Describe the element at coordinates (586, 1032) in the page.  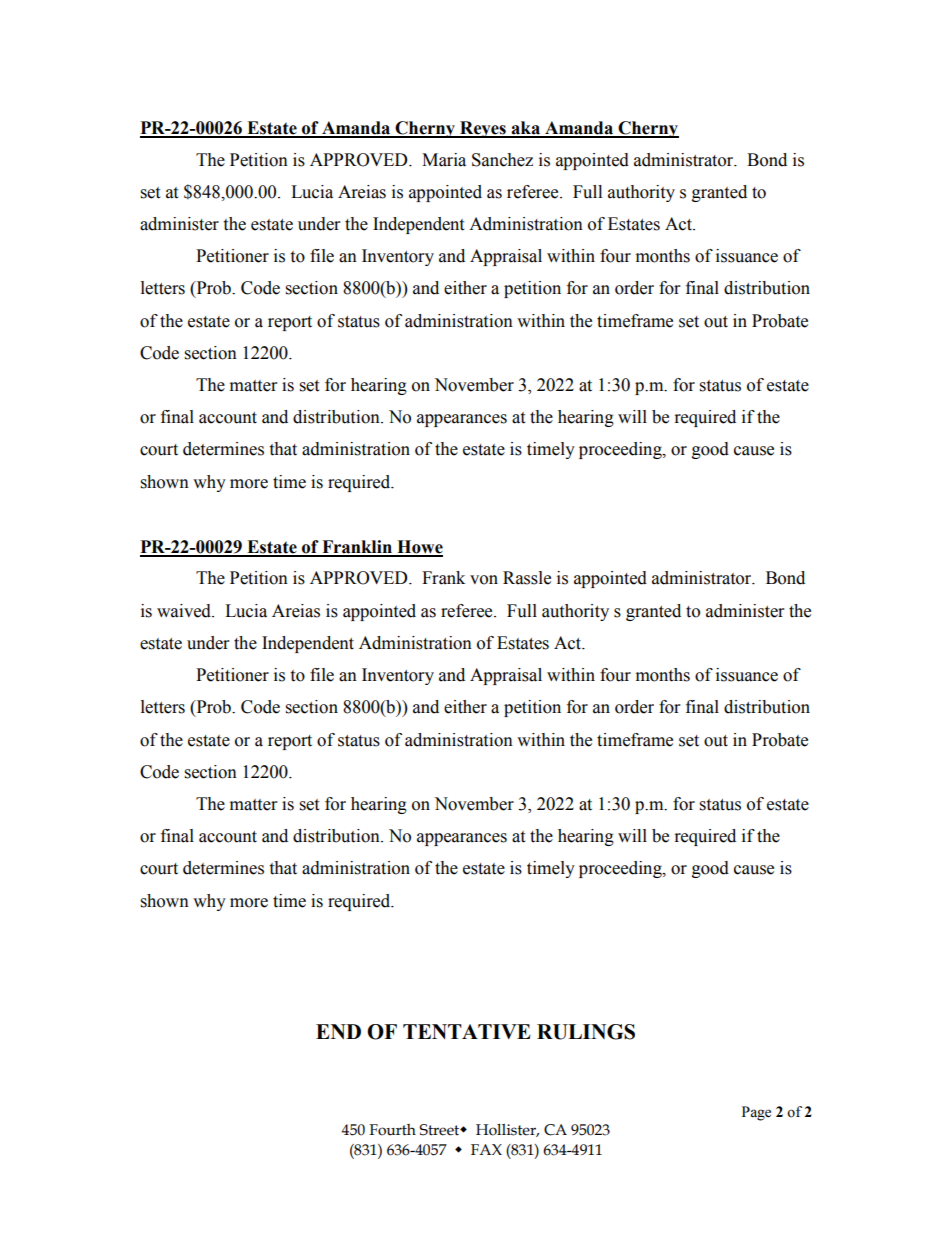
I see `RULINGS` at that location.
